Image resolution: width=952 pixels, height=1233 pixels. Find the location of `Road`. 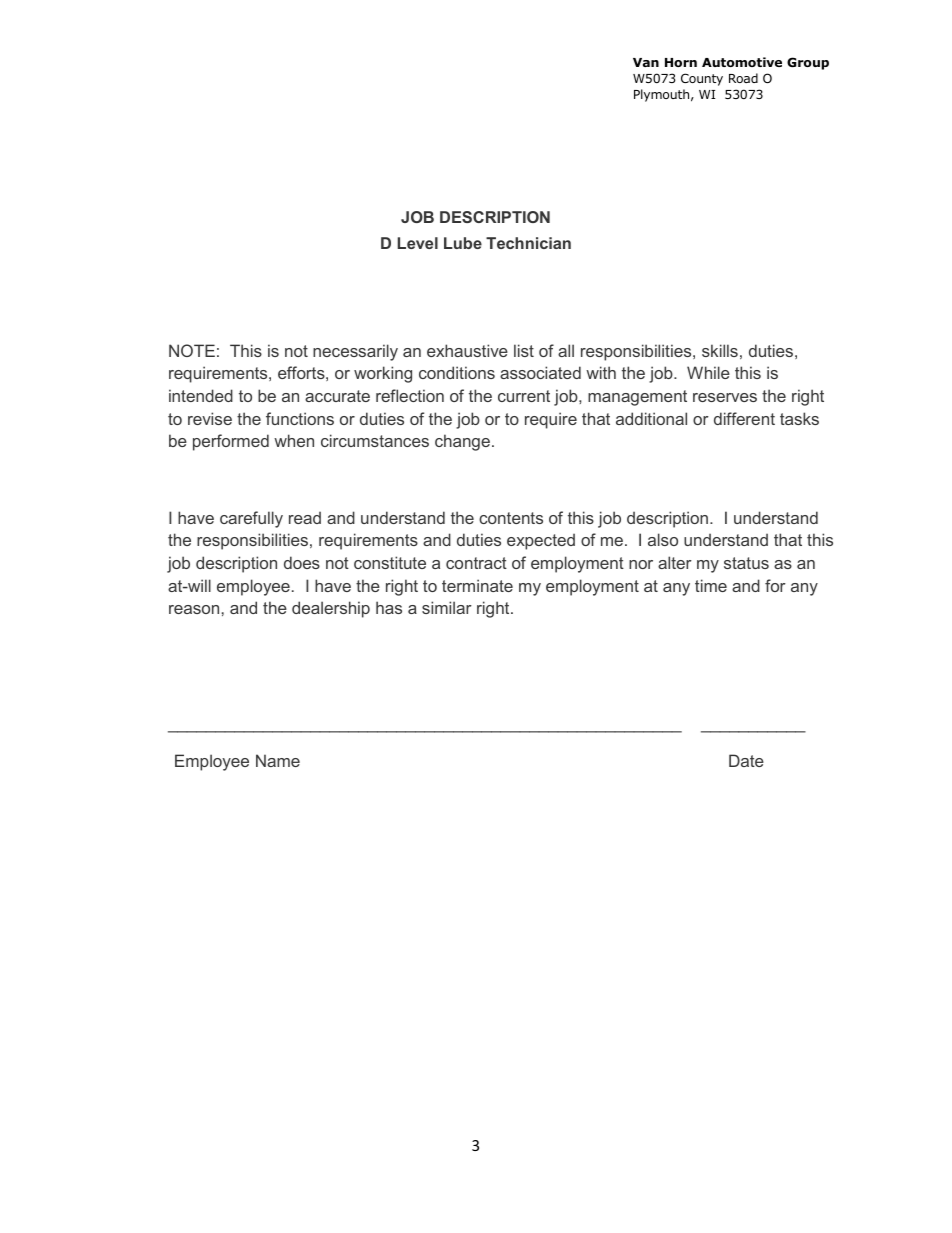

Road is located at coordinates (743, 78).
